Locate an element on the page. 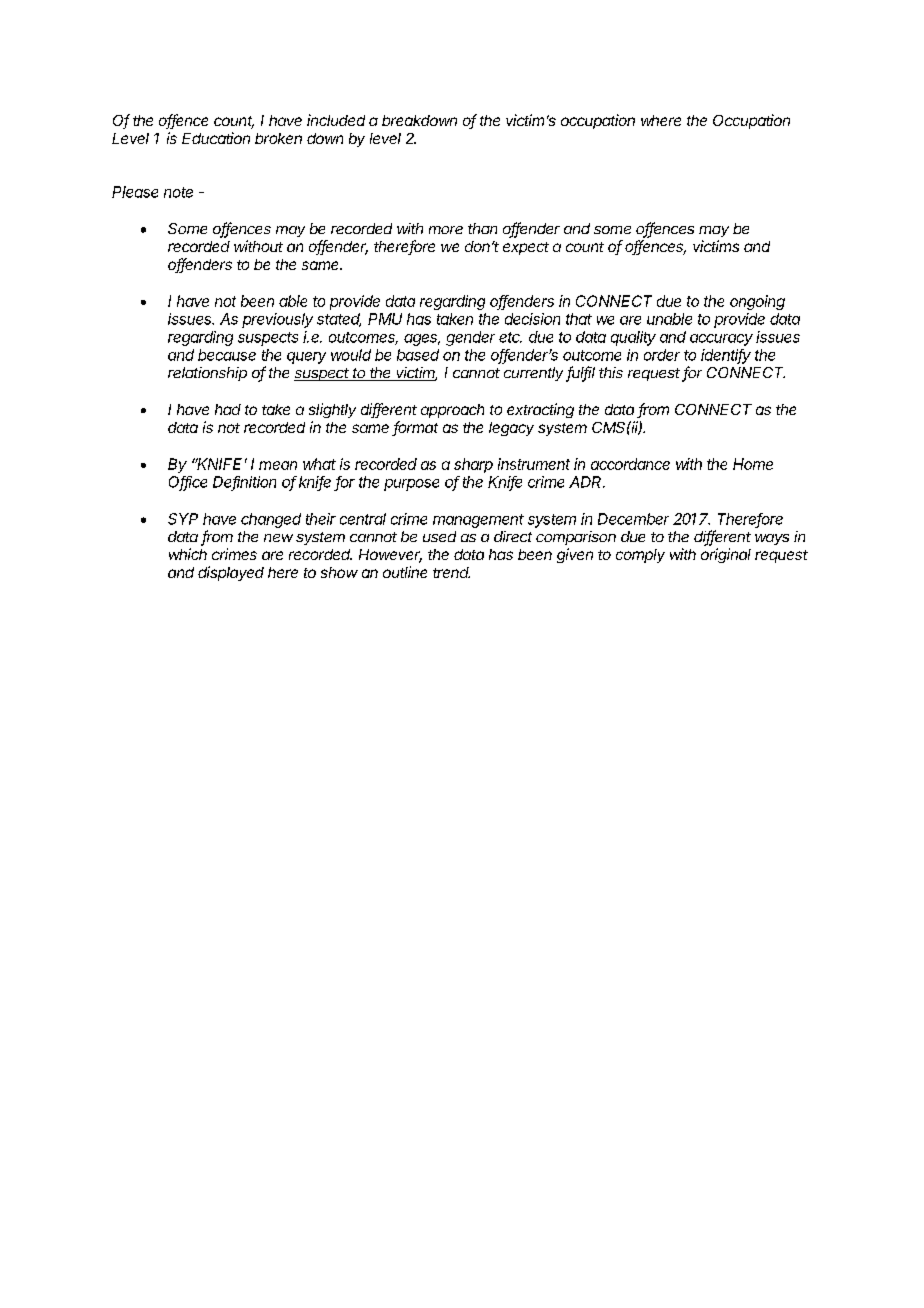 The image size is (924, 1308). accuracy is located at coordinates (721, 340).
